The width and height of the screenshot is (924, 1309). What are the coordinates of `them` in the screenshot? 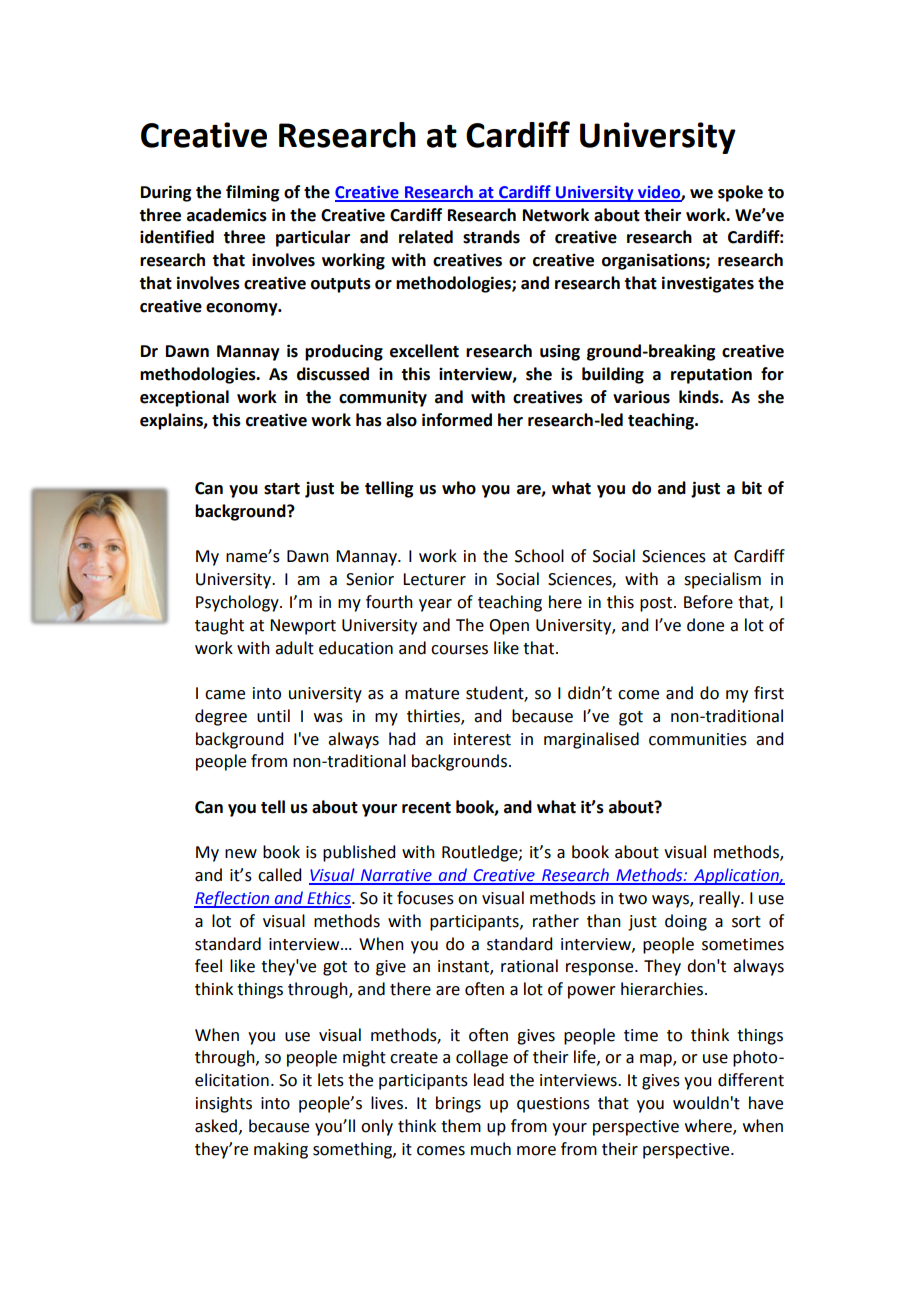 It's located at (461, 1126).
